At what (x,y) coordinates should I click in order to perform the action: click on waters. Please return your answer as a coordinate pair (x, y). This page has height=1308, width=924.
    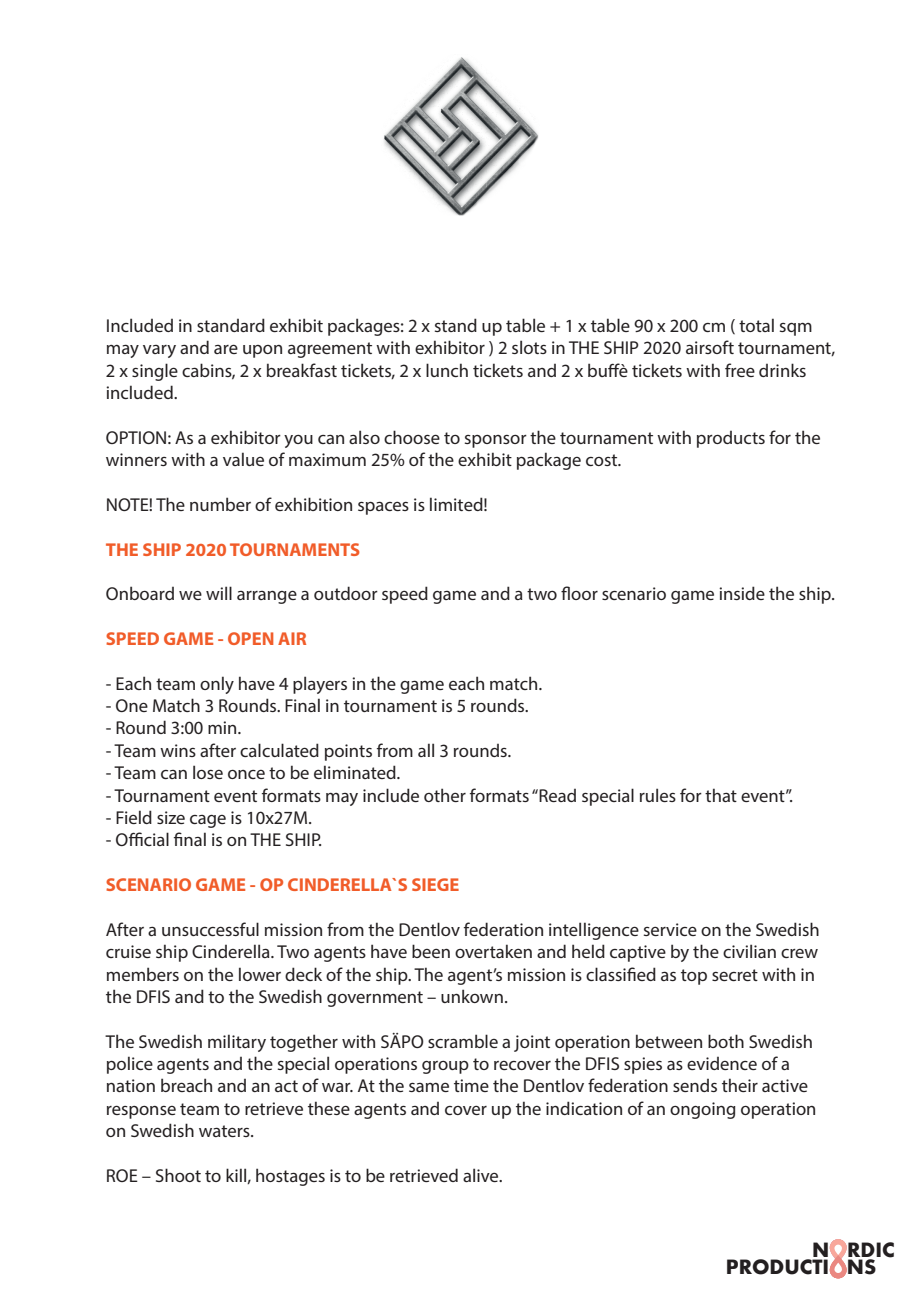
    Looking at the image, I should click on (225, 1131).
